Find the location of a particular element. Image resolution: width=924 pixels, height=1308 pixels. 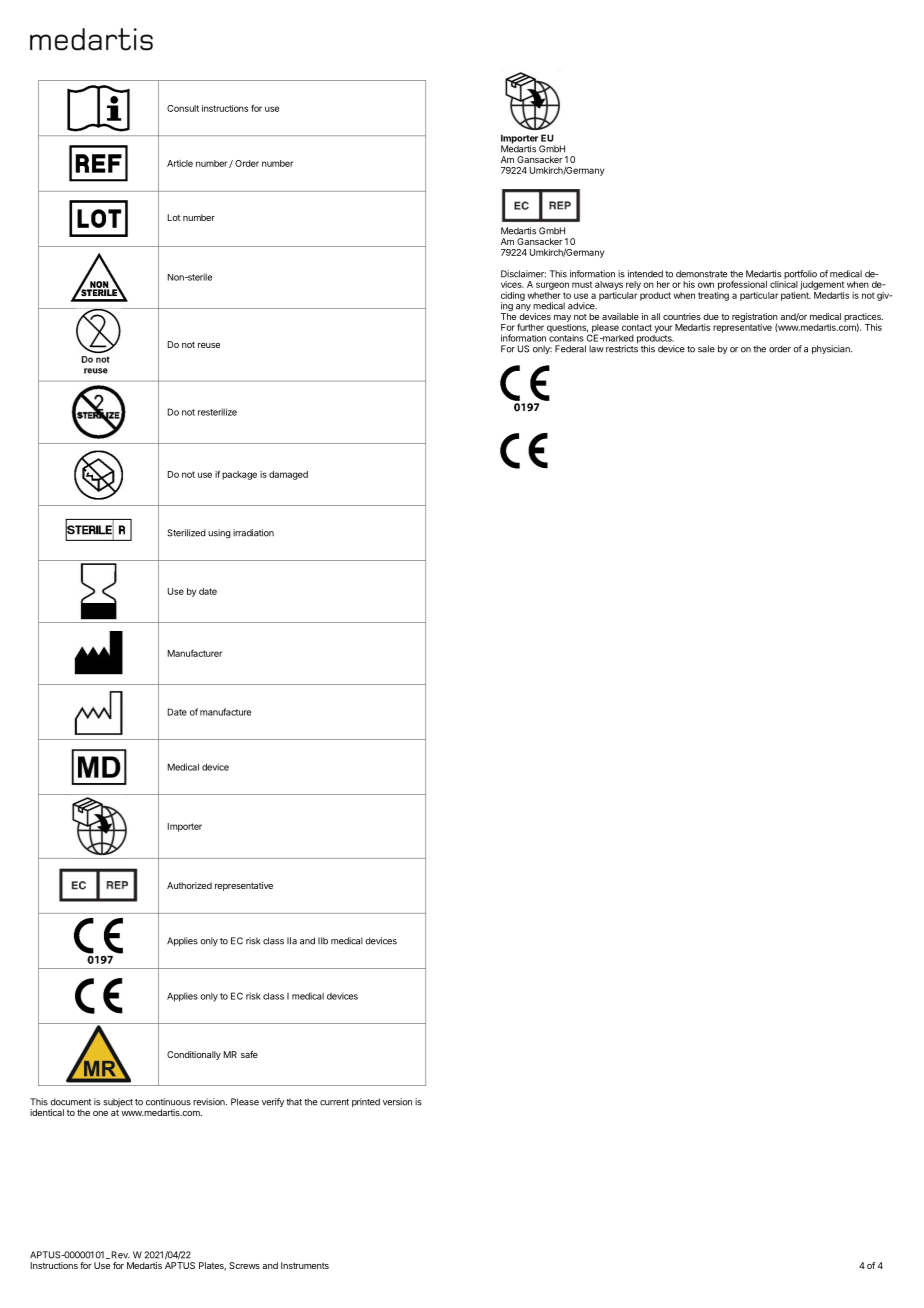

surgeon is located at coordinates (552, 286).
